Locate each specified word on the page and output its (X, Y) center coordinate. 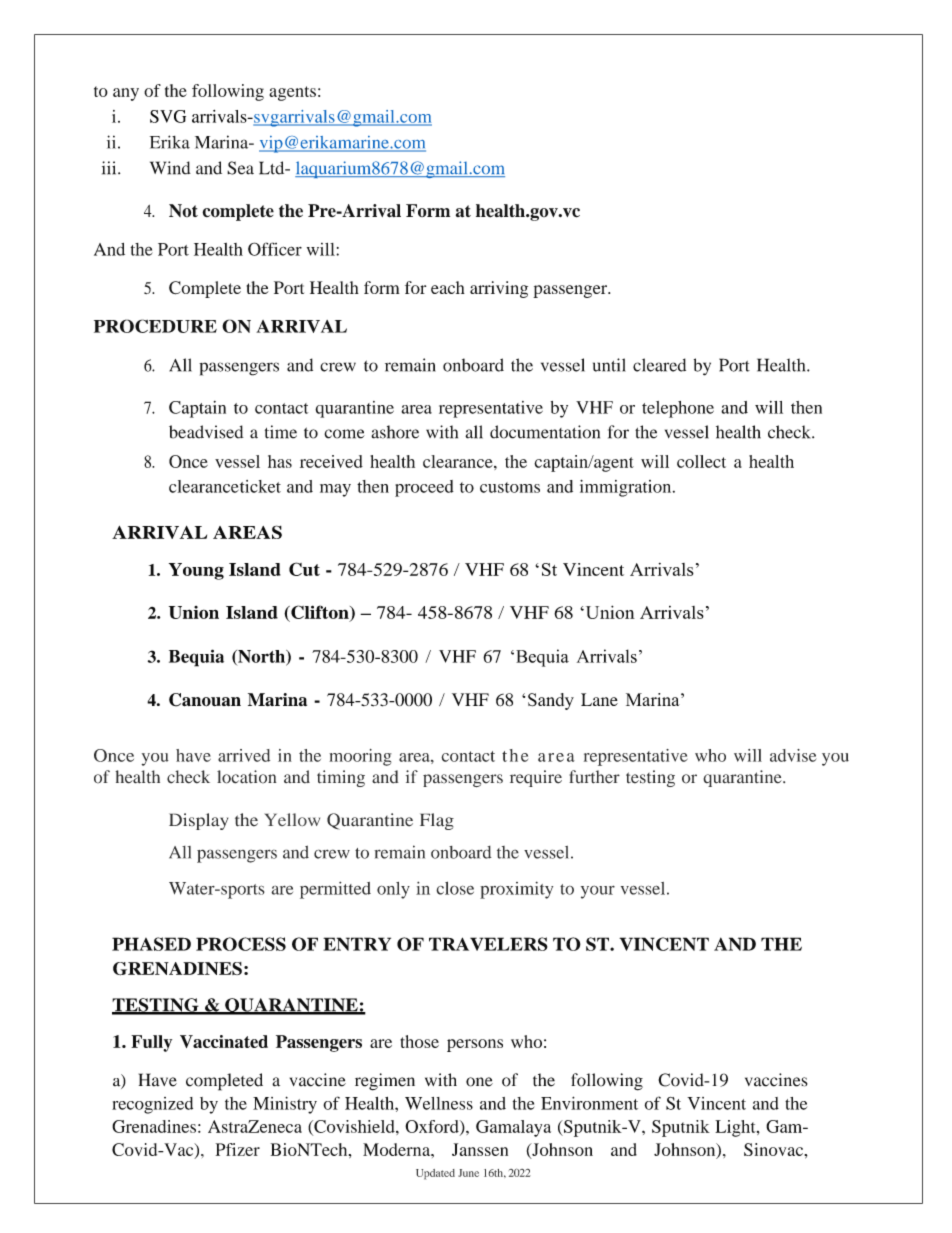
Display (198, 821)
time (281, 432)
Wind (170, 168)
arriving (499, 289)
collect (701, 461)
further (594, 777)
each (448, 287)
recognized (152, 1105)
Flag (437, 821)
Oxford (433, 1127)
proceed (424, 488)
